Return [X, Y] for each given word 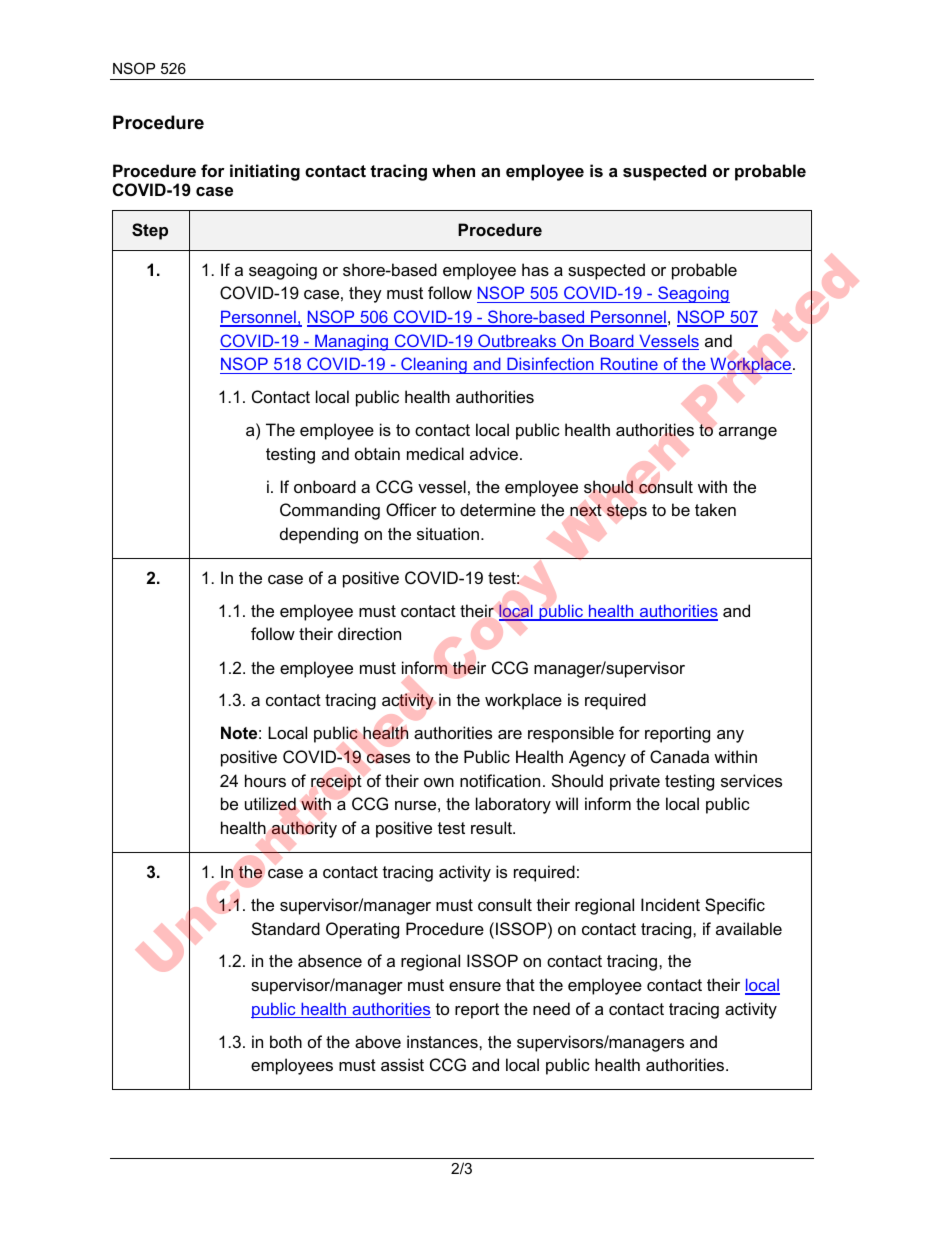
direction [369, 633]
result [492, 827]
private [635, 782]
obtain [377, 453]
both [286, 1041]
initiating [265, 172]
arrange [748, 433]
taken [715, 509]
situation [448, 533]
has [535, 269]
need [551, 1008]
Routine [629, 363]
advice [495, 453]
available [749, 928]
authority [304, 829]
